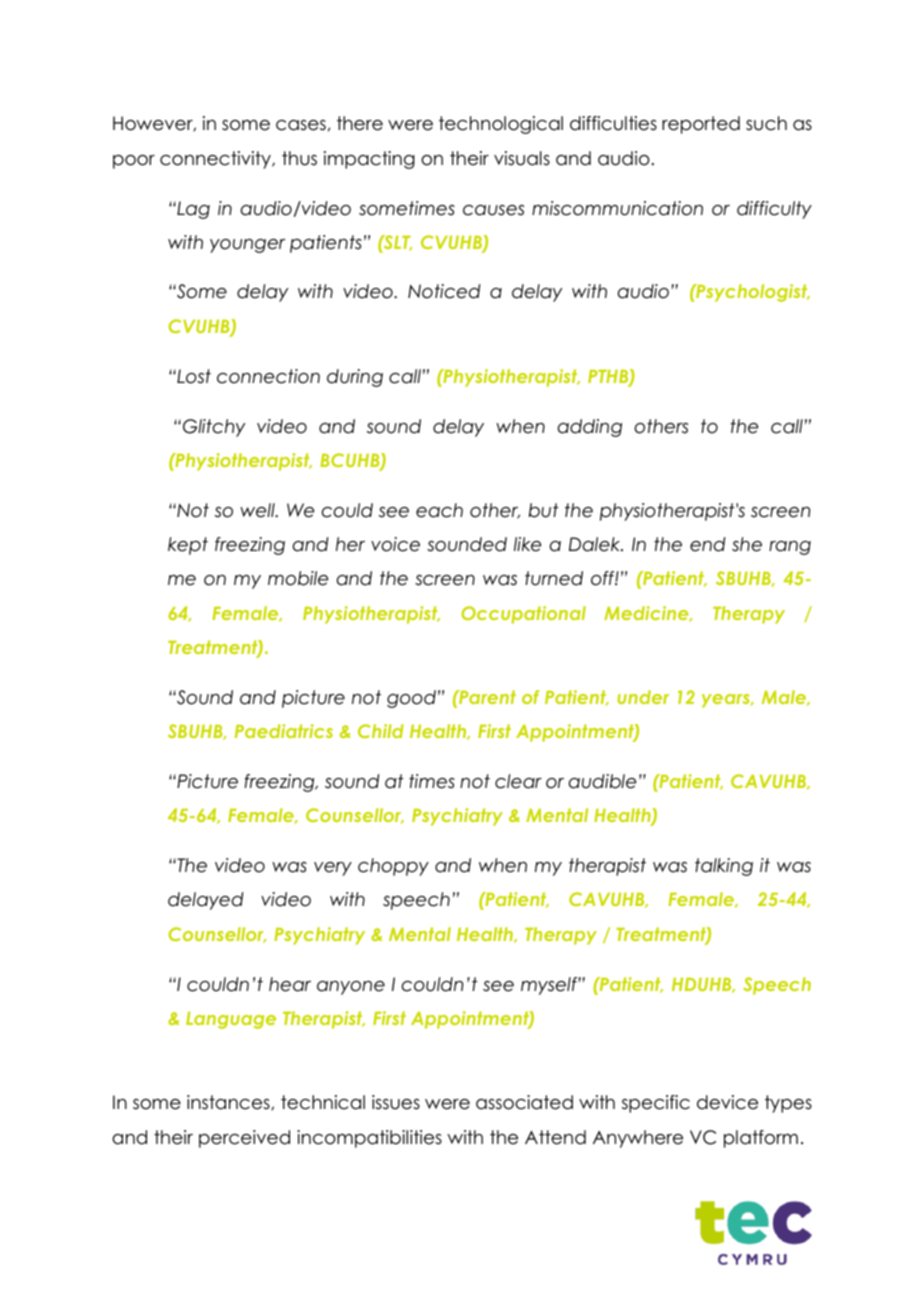 The width and height of the document is (924, 1309). Describe the element at coordinates (701, 125) in the document. I see `reported` at that location.
